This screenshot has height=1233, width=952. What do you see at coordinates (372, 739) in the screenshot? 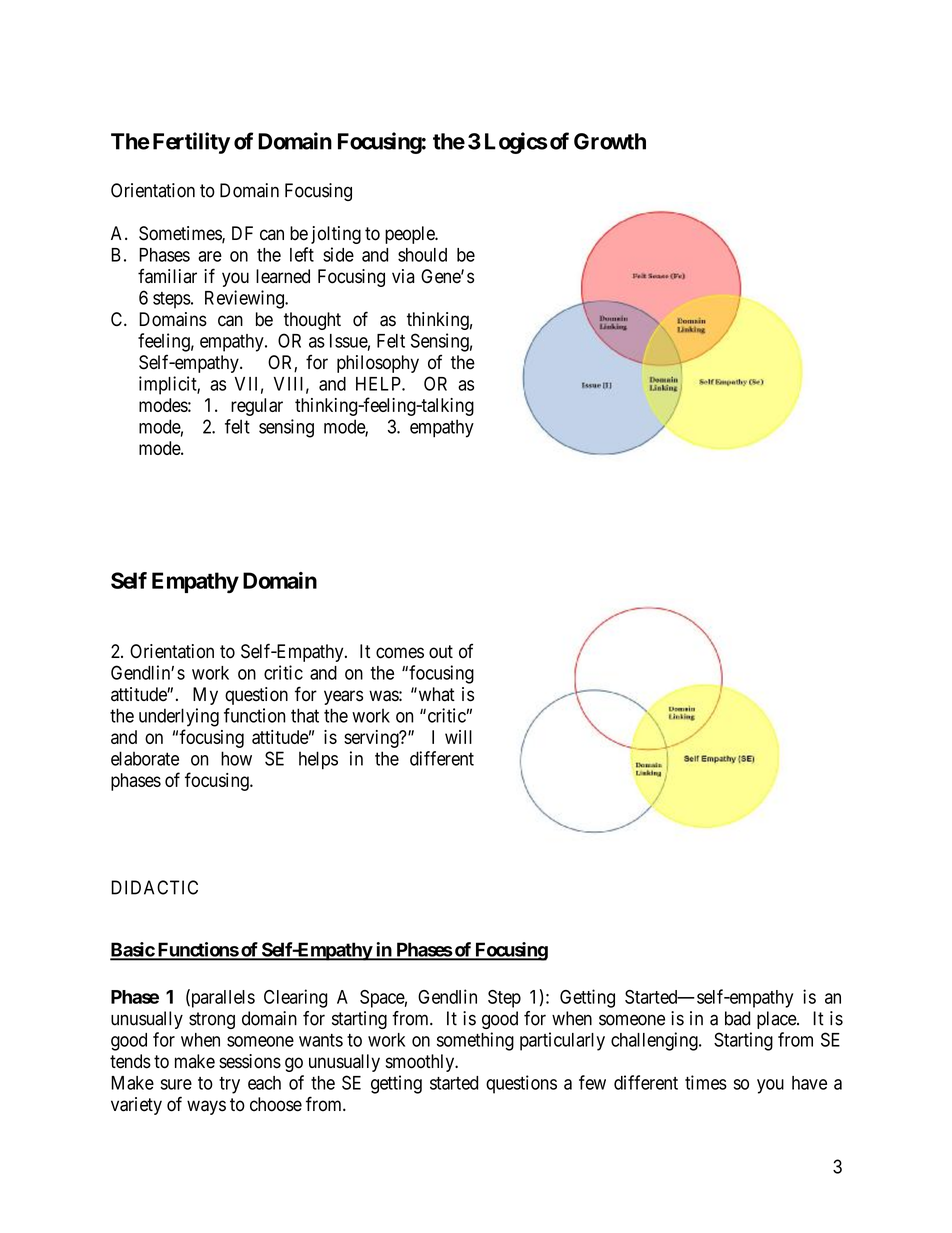
I see `serving` at bounding box center [372, 739].
